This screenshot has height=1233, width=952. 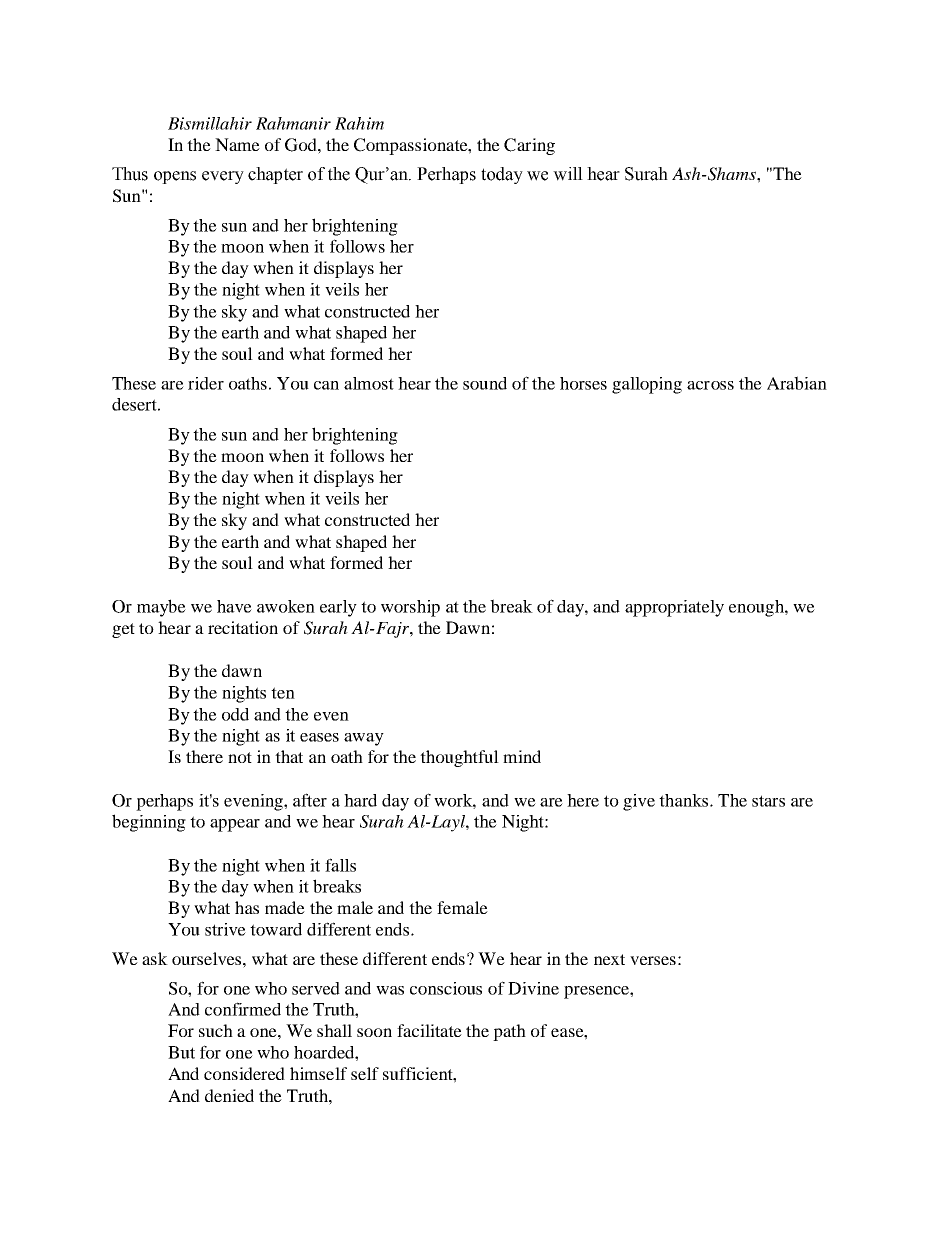 I want to click on appear, so click(x=235, y=825).
